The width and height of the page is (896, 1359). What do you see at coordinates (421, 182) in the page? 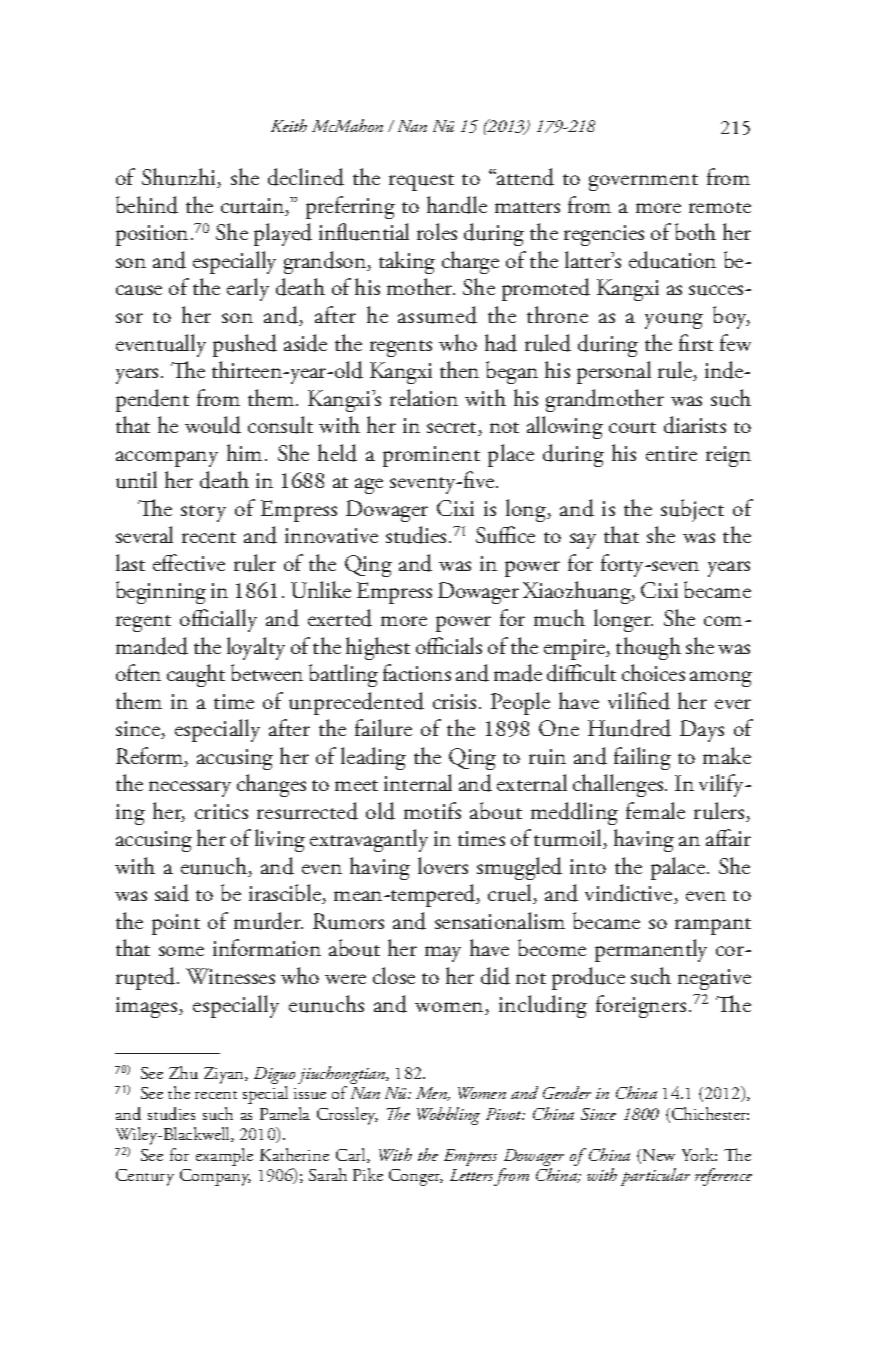
I see `request` at bounding box center [421, 182].
